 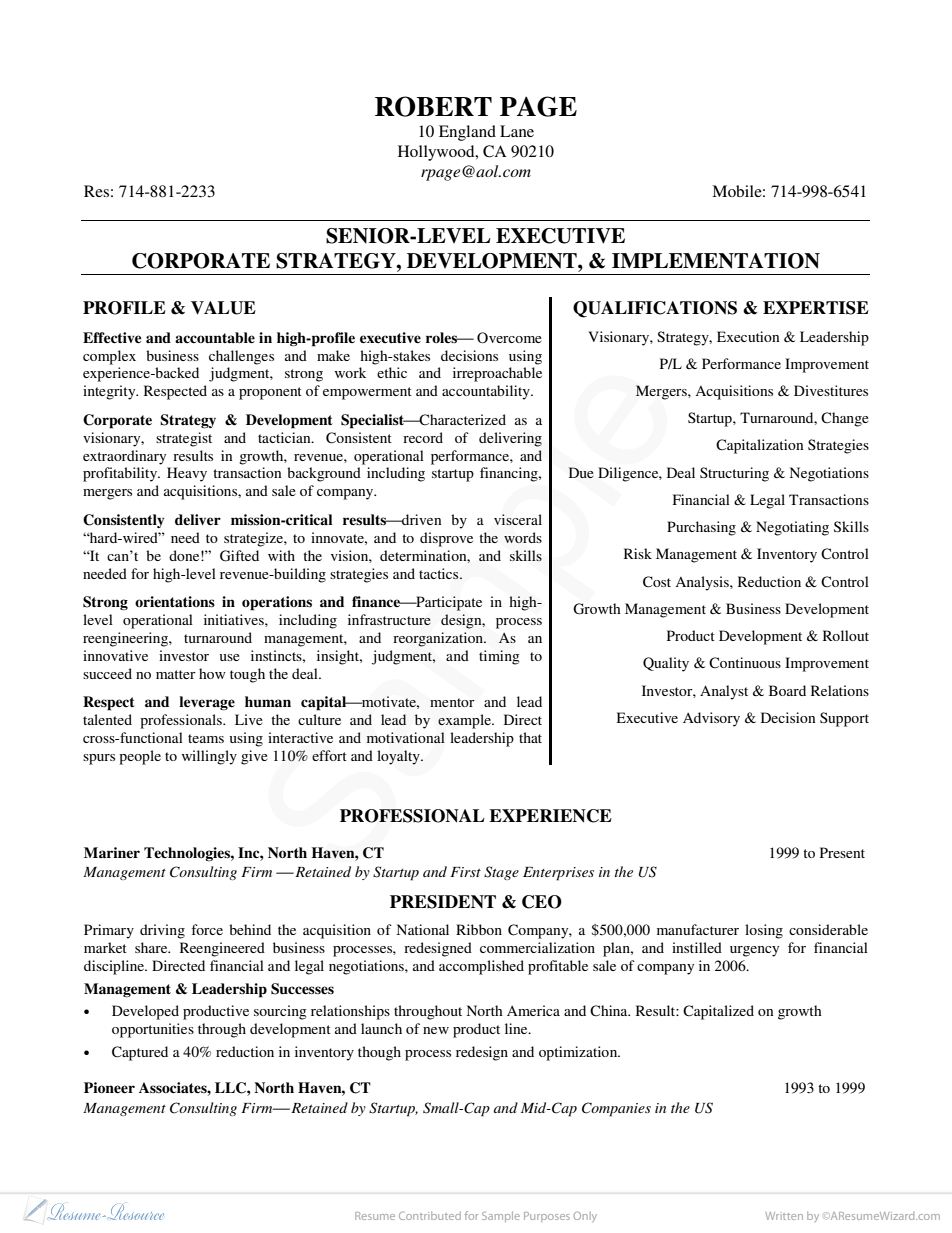 I want to click on Contributed, so click(x=430, y=1216).
